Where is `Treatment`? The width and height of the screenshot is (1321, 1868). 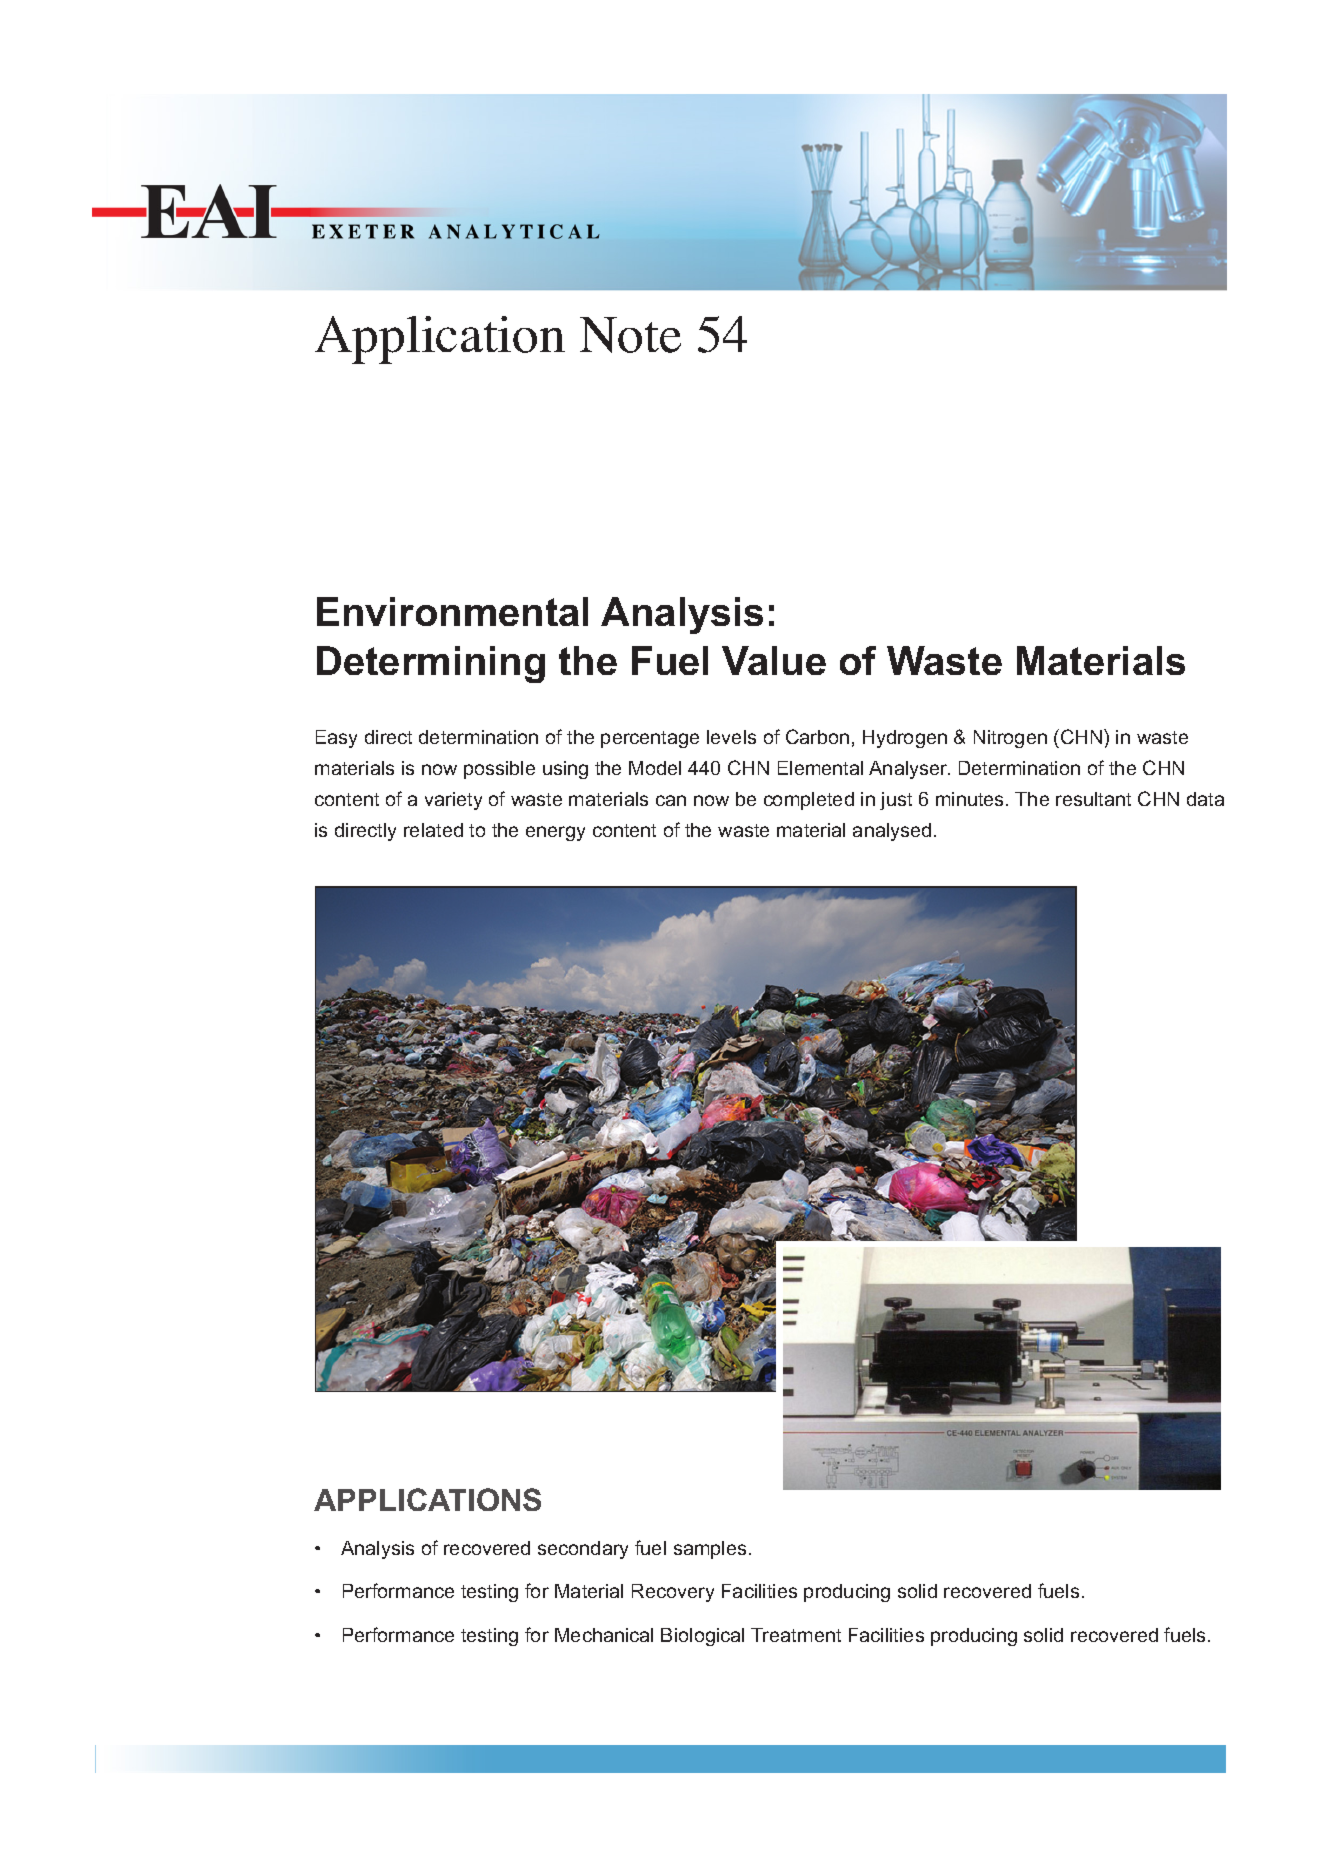
Treatment is located at coordinates (796, 1635).
